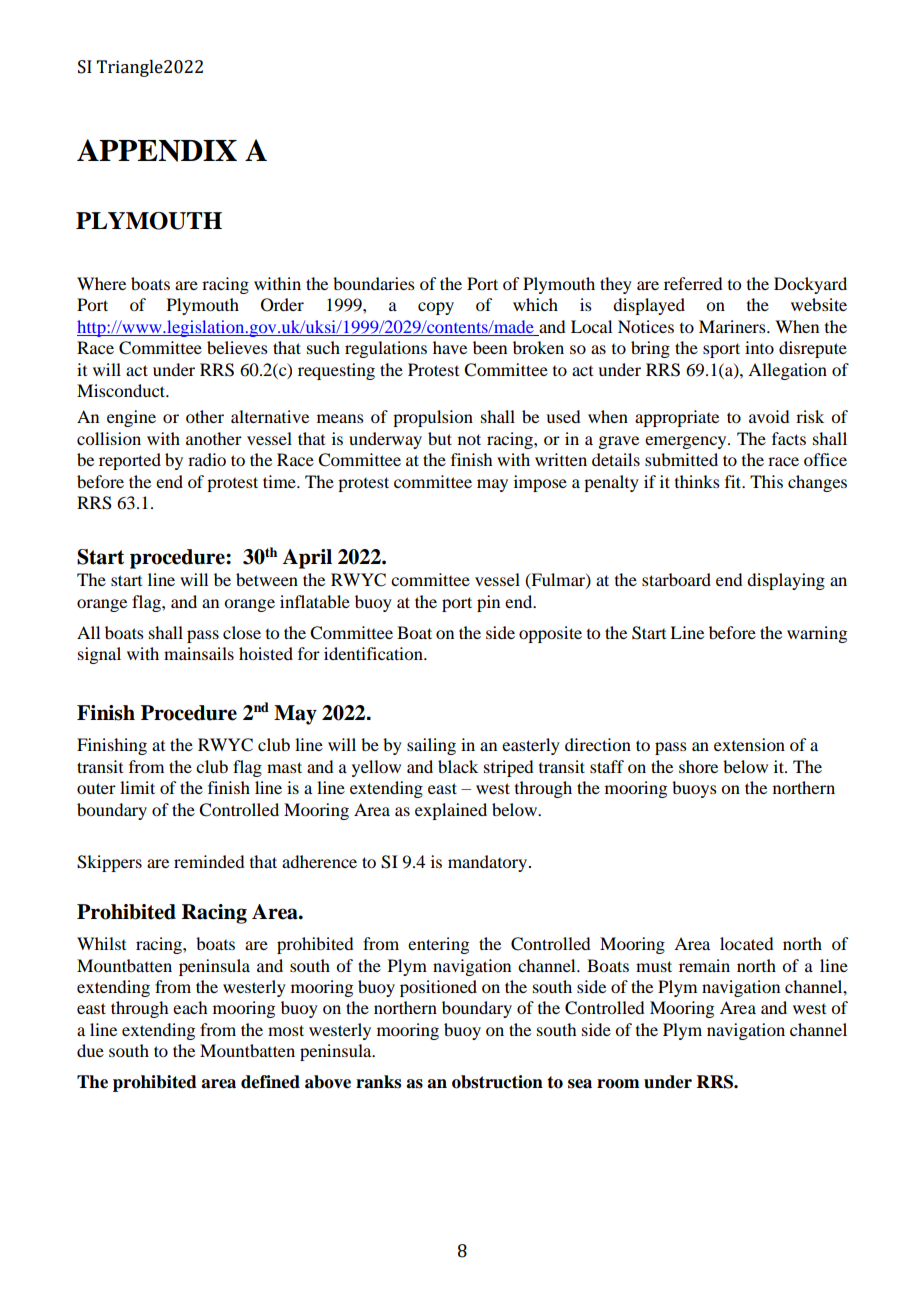  I want to click on APPENDIX, so click(157, 150).
